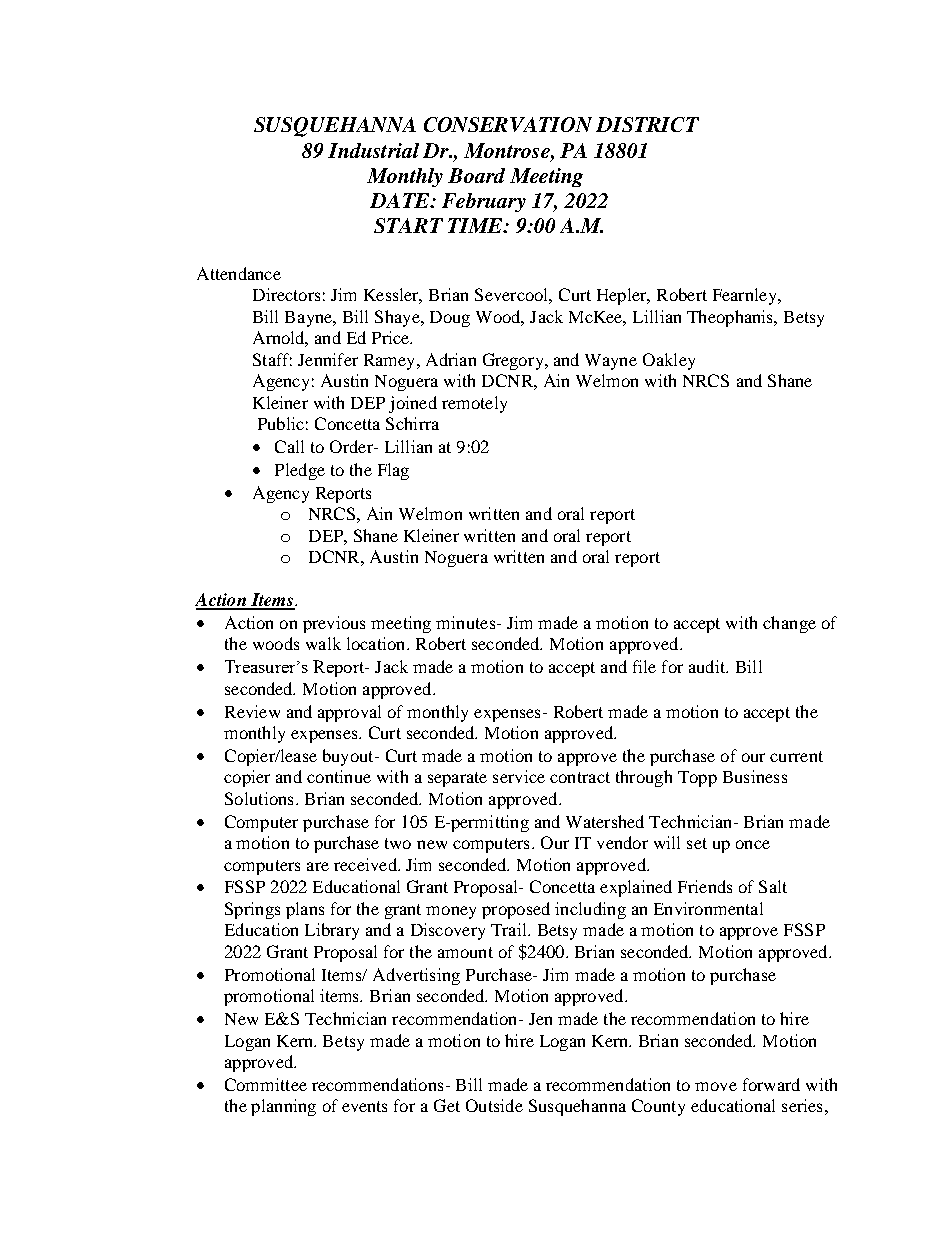 The image size is (952, 1233). What do you see at coordinates (373, 150) in the screenshot?
I see `Industrial` at bounding box center [373, 150].
